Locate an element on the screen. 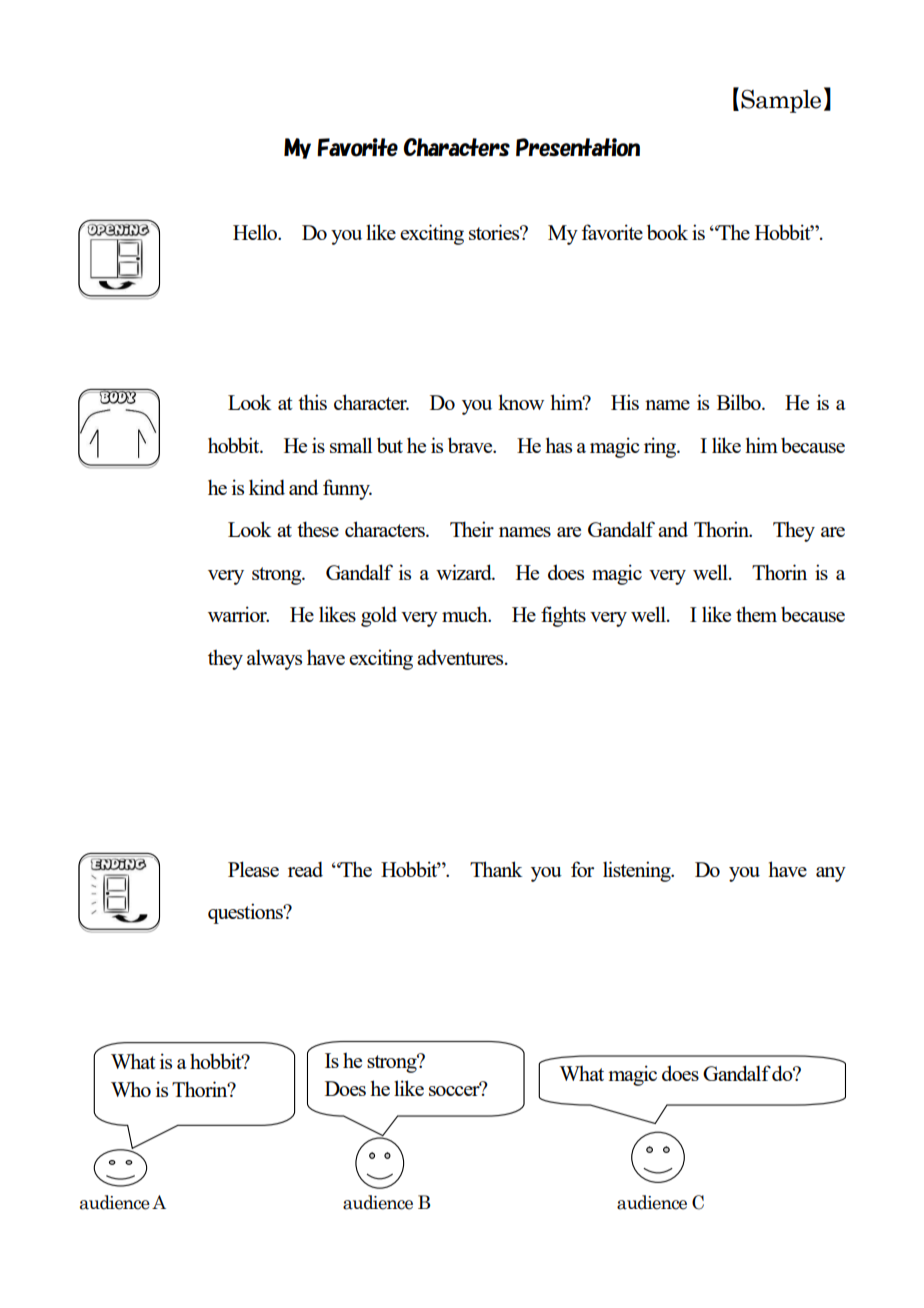  Hello is located at coordinates (256, 232).
